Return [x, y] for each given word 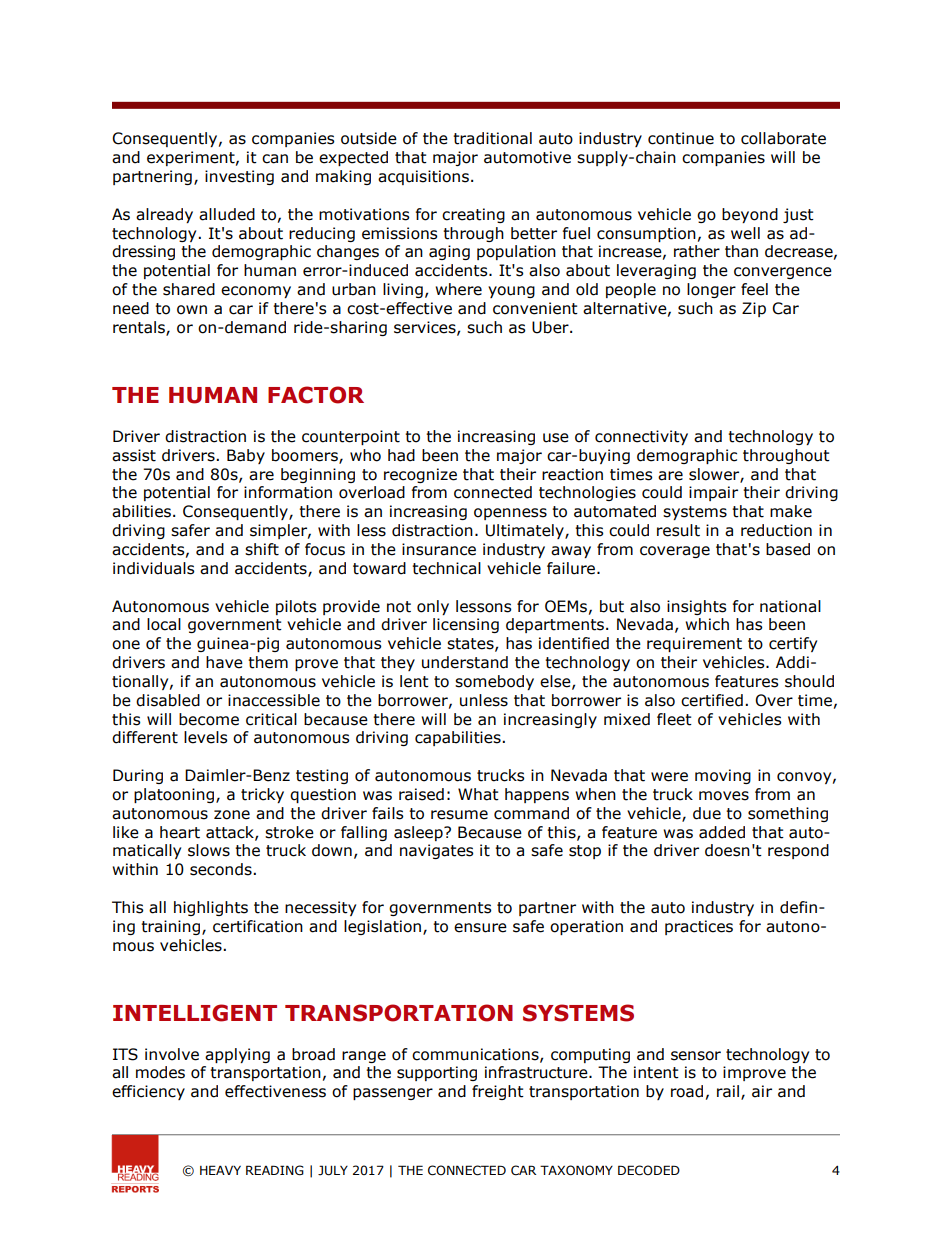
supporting [437, 1073]
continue [681, 138]
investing [239, 177]
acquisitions [423, 177]
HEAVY [220, 1170]
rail [728, 1091]
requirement [694, 644]
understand [465, 662]
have [224, 662]
